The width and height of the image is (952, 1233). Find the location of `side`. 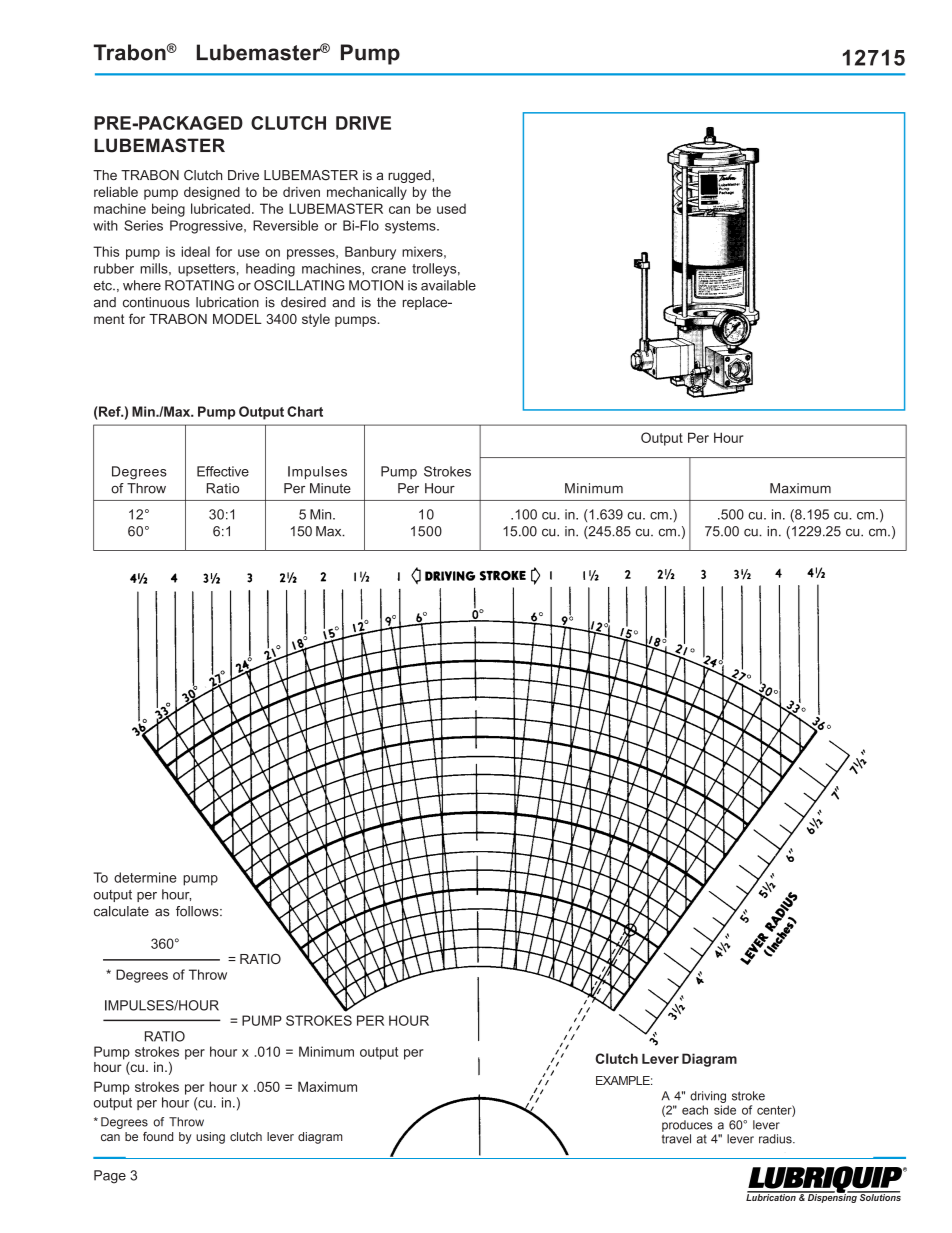

side is located at coordinates (725, 1110).
